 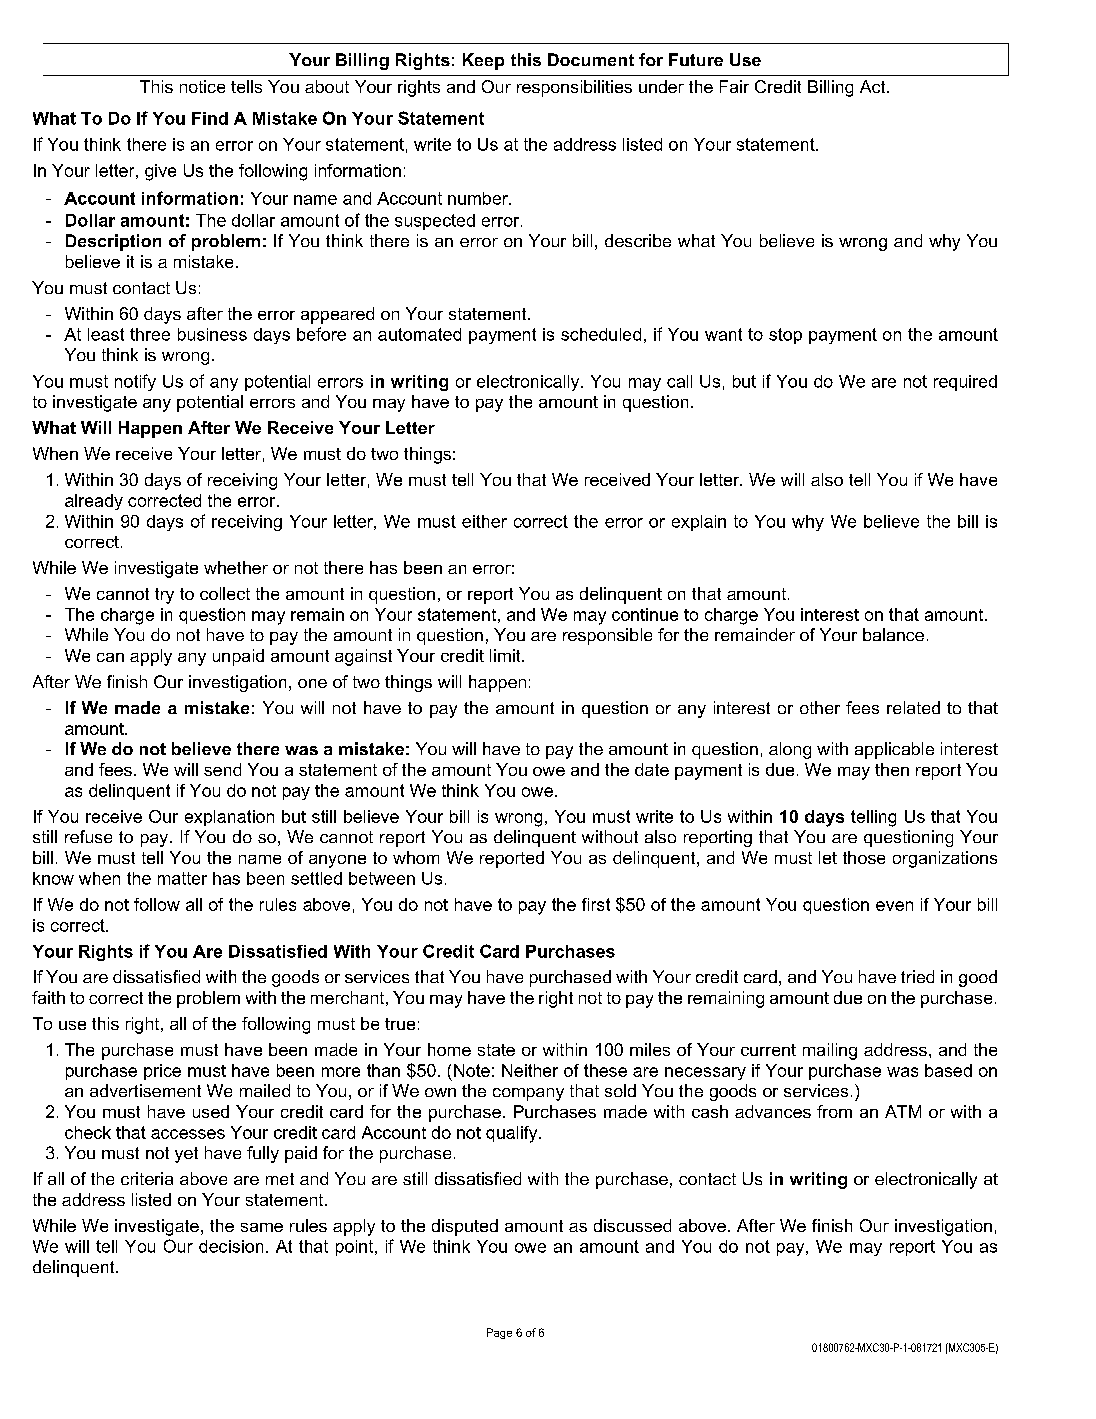 I want to click on send, so click(x=222, y=769).
